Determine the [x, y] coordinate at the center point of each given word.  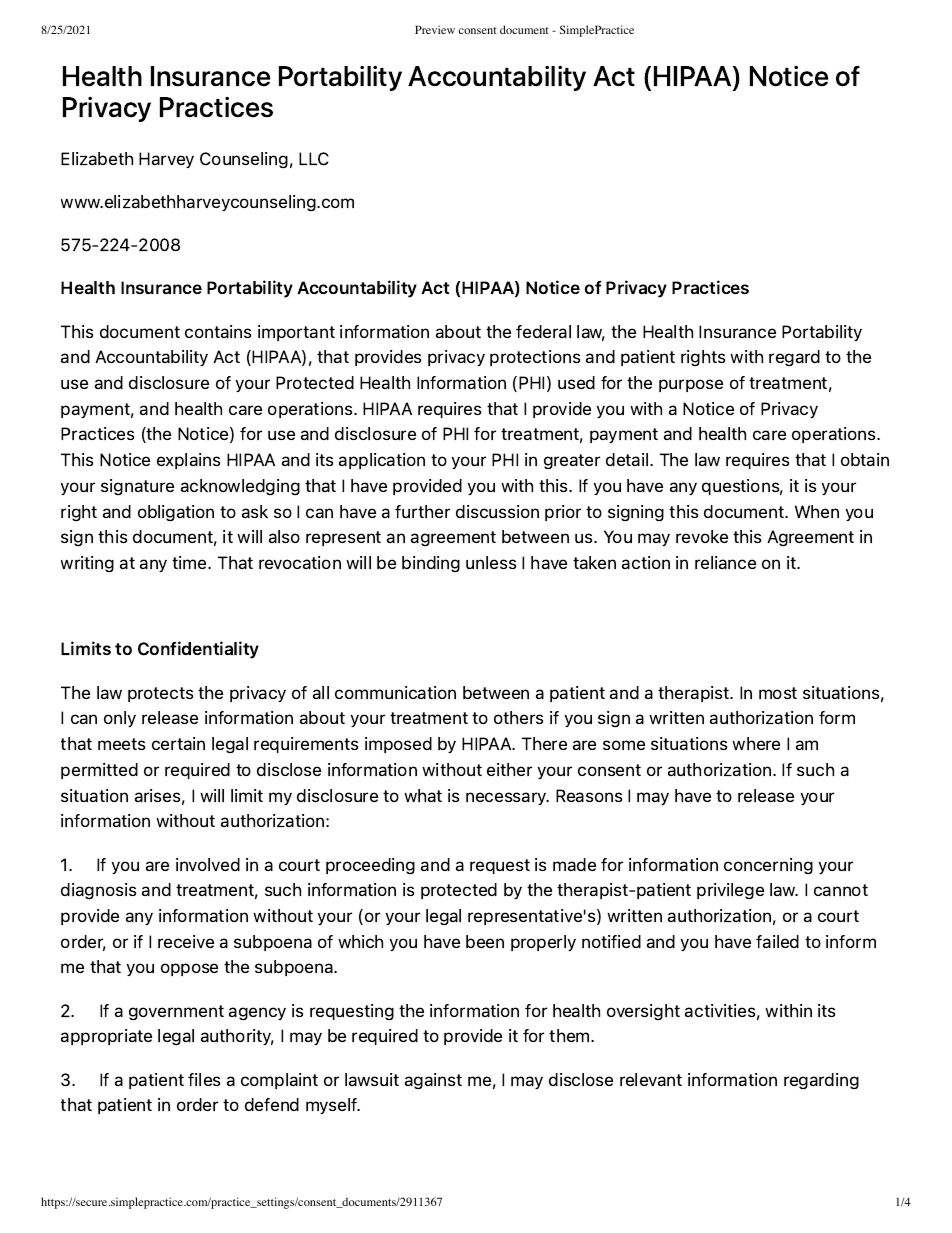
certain [178, 743]
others [518, 717]
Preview [435, 29]
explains [188, 461]
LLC [314, 159]
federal [543, 331]
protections [535, 358]
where [756, 743]
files [204, 1079]
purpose [691, 385]
